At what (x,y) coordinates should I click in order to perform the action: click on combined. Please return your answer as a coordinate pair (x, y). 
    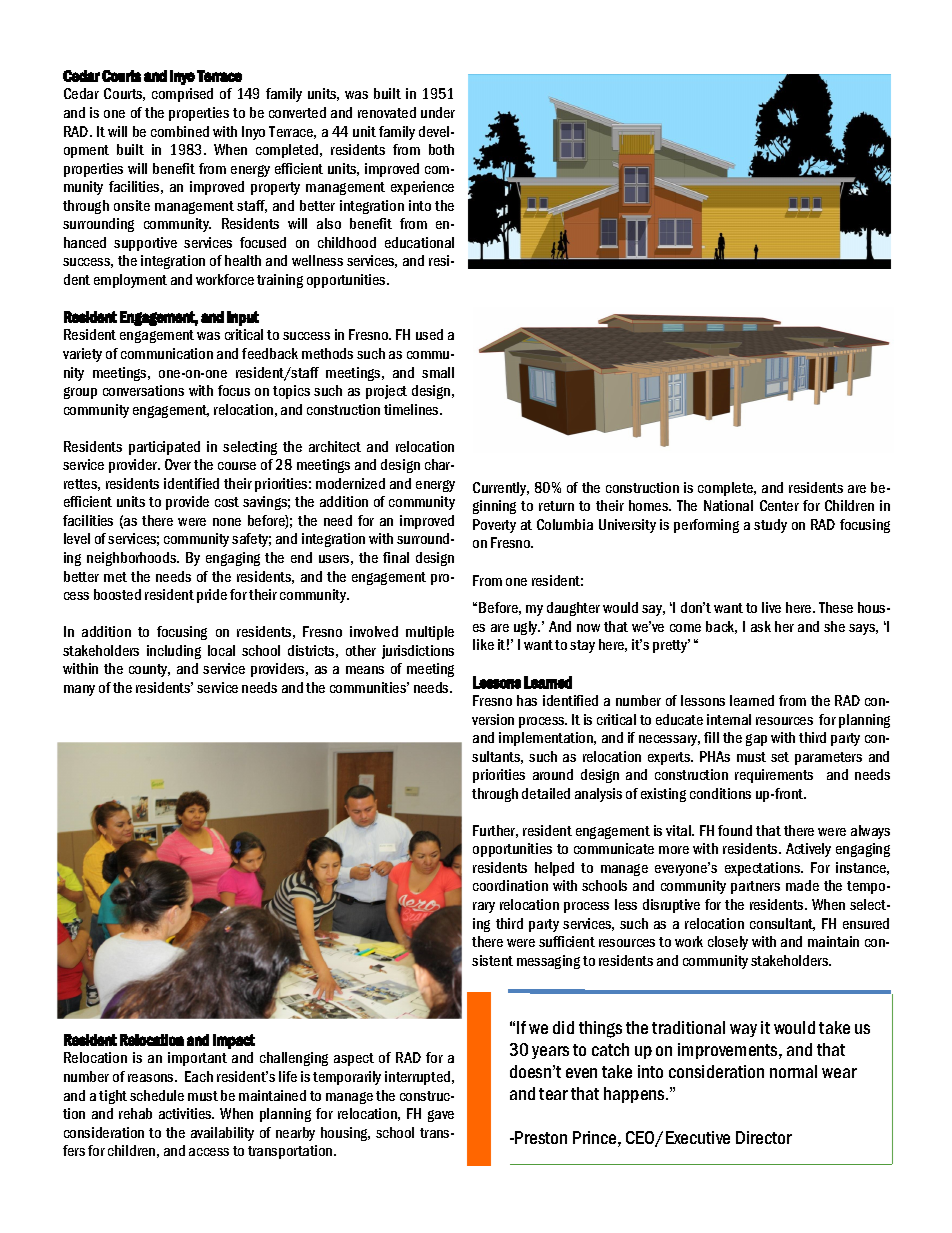
    Looking at the image, I should click on (180, 131).
